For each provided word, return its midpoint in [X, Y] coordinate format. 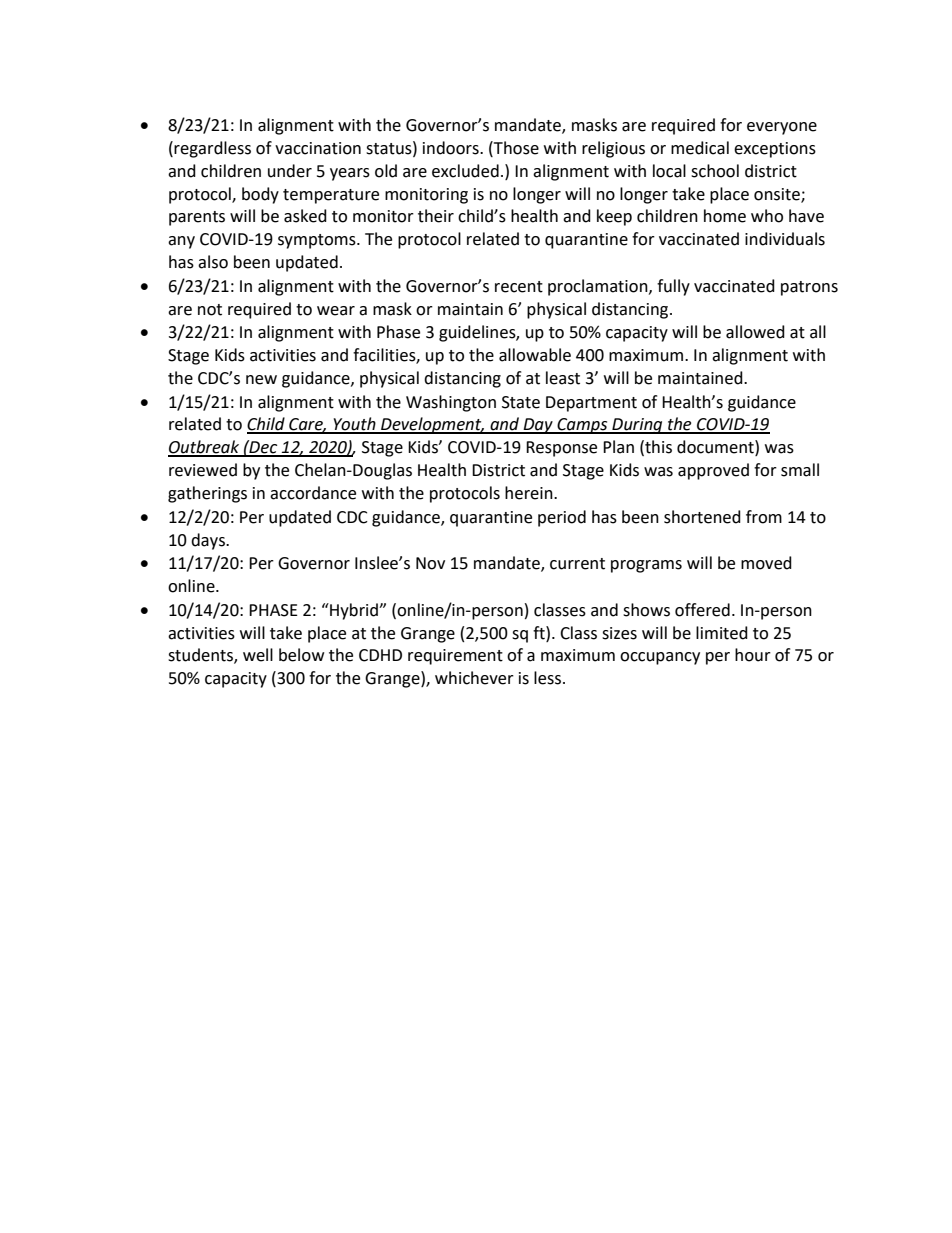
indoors [452, 148]
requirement [455, 657]
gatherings [207, 494]
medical [700, 148]
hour [753, 655]
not [210, 310]
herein [530, 493]
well [258, 655]
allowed [755, 332]
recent [519, 287]
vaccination [318, 148]
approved [713, 471]
